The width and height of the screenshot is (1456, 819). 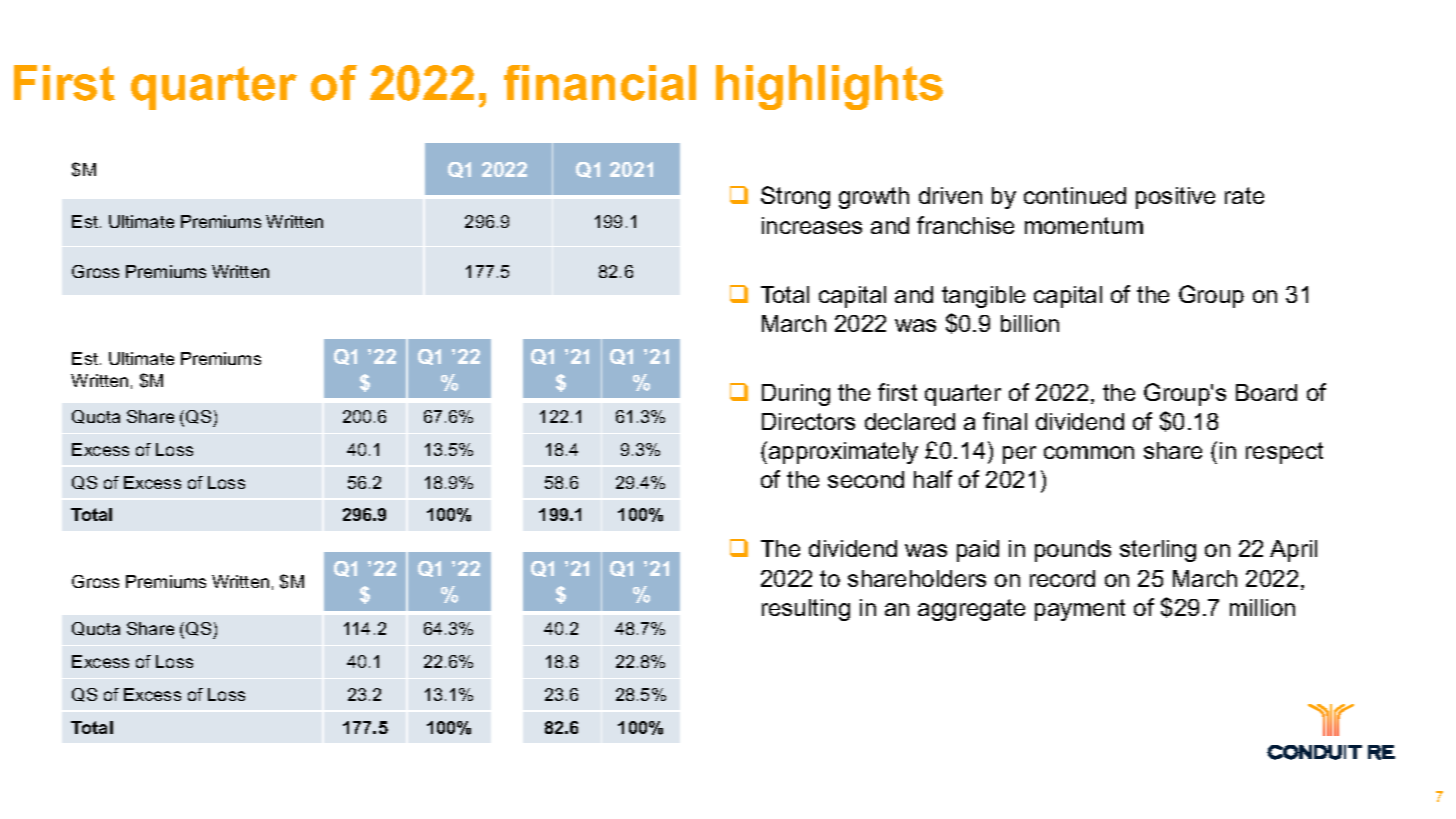 I want to click on aggregate, so click(x=971, y=610).
